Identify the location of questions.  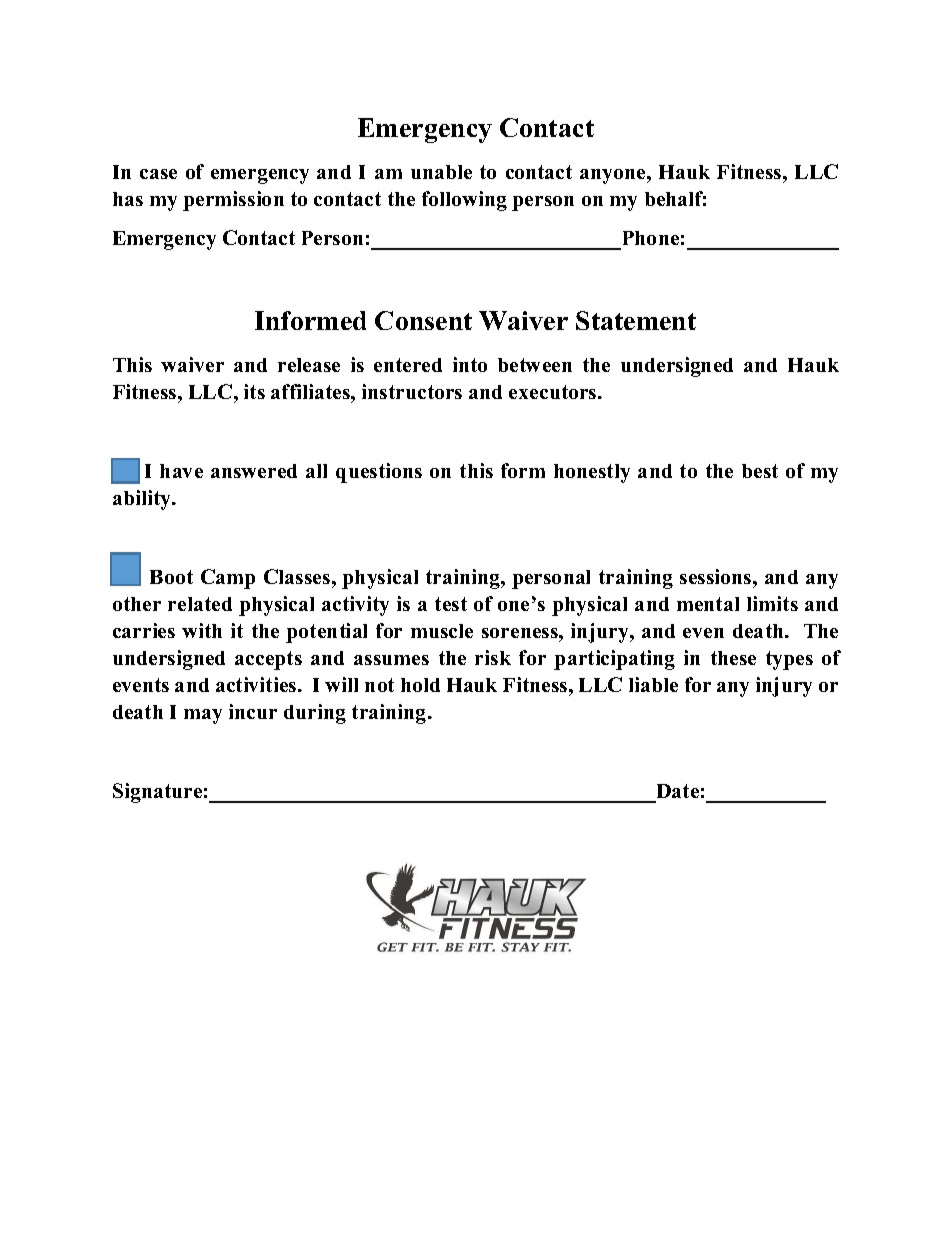
(379, 473).
